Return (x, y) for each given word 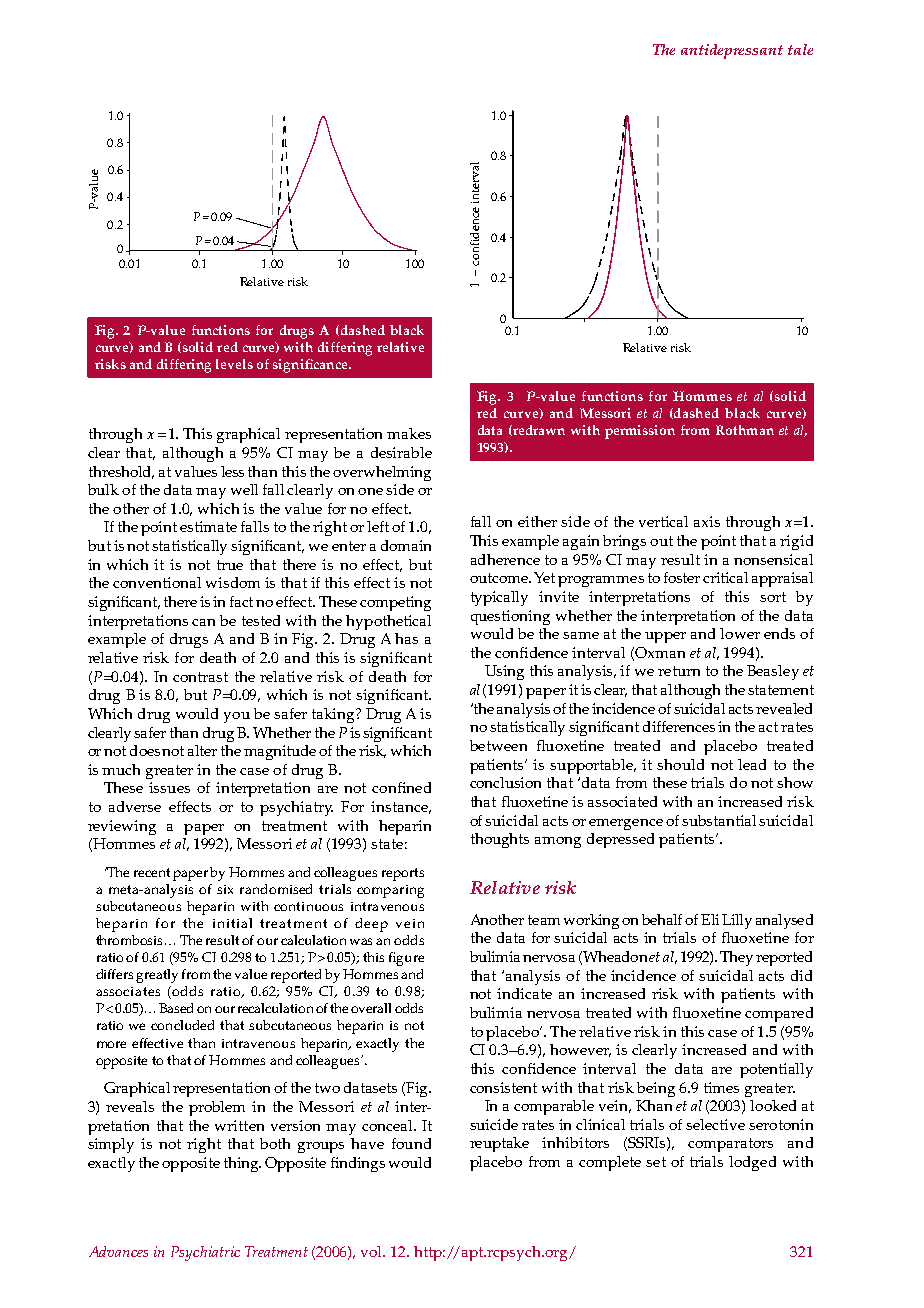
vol (373, 1251)
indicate (524, 993)
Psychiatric (205, 1253)
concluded (182, 1025)
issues (169, 787)
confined (401, 787)
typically (499, 598)
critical (725, 577)
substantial (721, 820)
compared (779, 1014)
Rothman (745, 430)
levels (234, 364)
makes (409, 433)
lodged (752, 1163)
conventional (157, 582)
